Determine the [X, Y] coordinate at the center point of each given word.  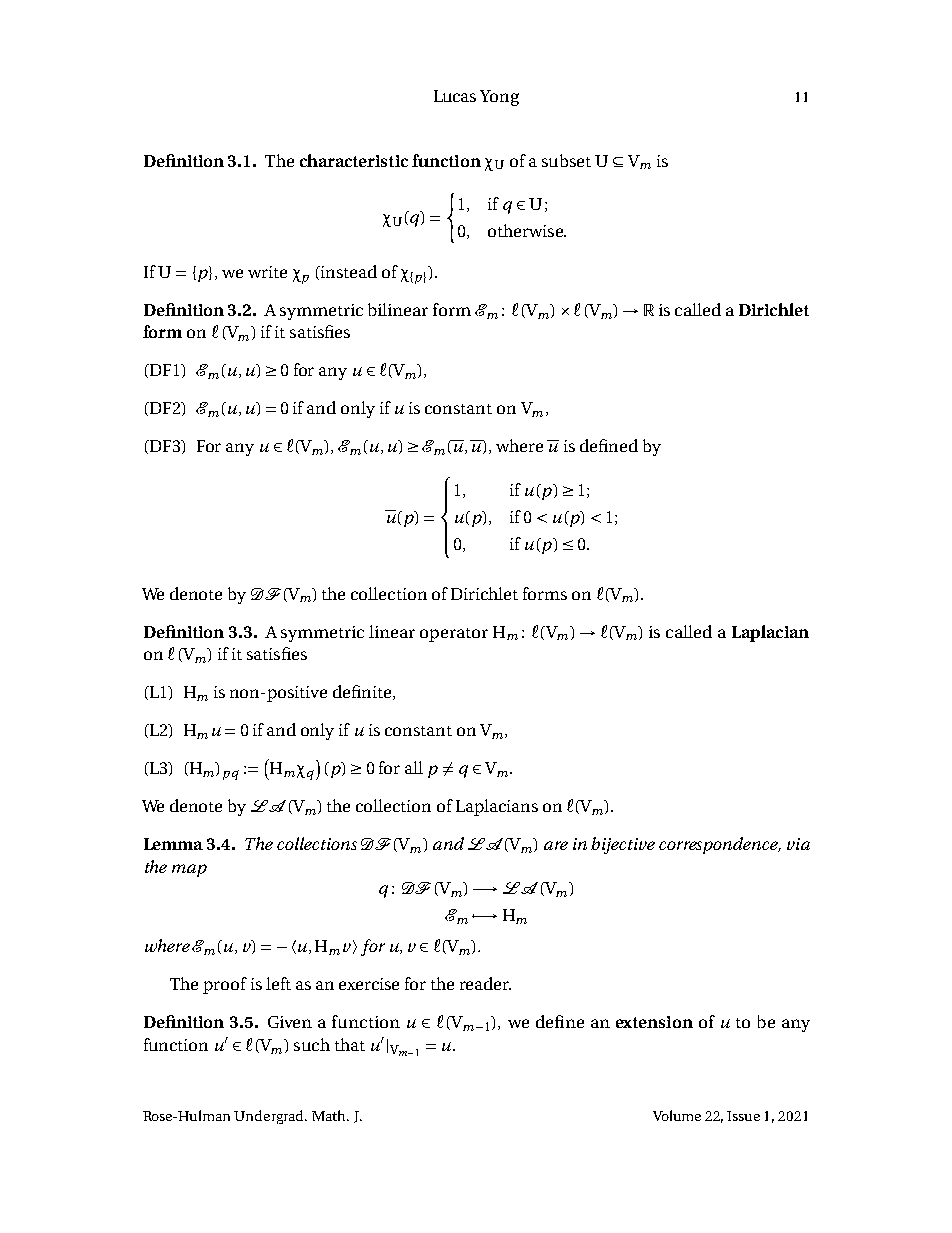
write [267, 272]
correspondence [719, 845]
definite [363, 692]
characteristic [354, 160]
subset [566, 160]
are [556, 845]
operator [454, 635]
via [798, 844]
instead [347, 272]
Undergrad [270, 1117]
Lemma [173, 844]
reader [485, 983]
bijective [623, 845]
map [189, 870]
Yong [499, 98]
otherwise [526, 230]
